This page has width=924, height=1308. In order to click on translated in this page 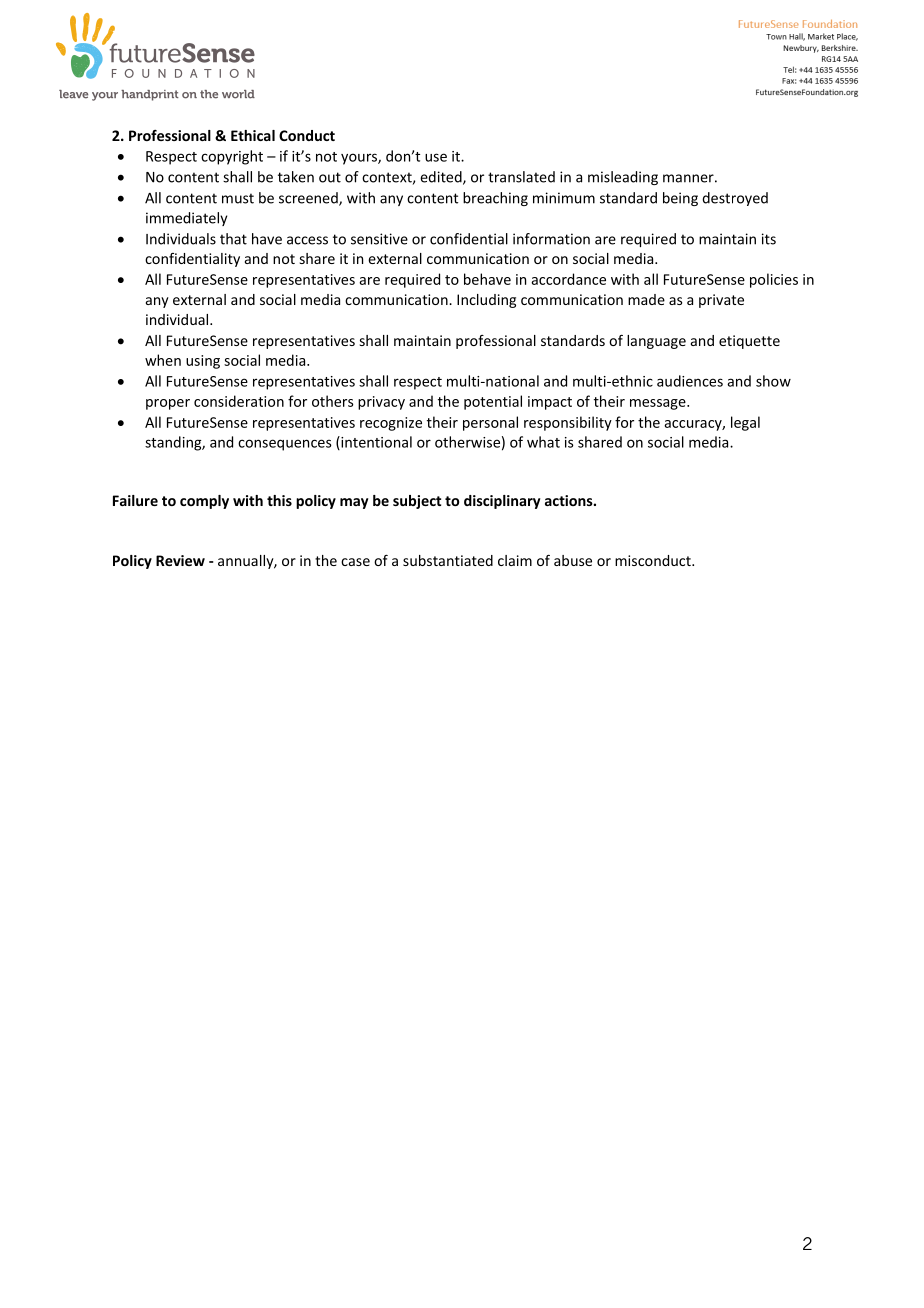, I will do `click(521, 177)`.
